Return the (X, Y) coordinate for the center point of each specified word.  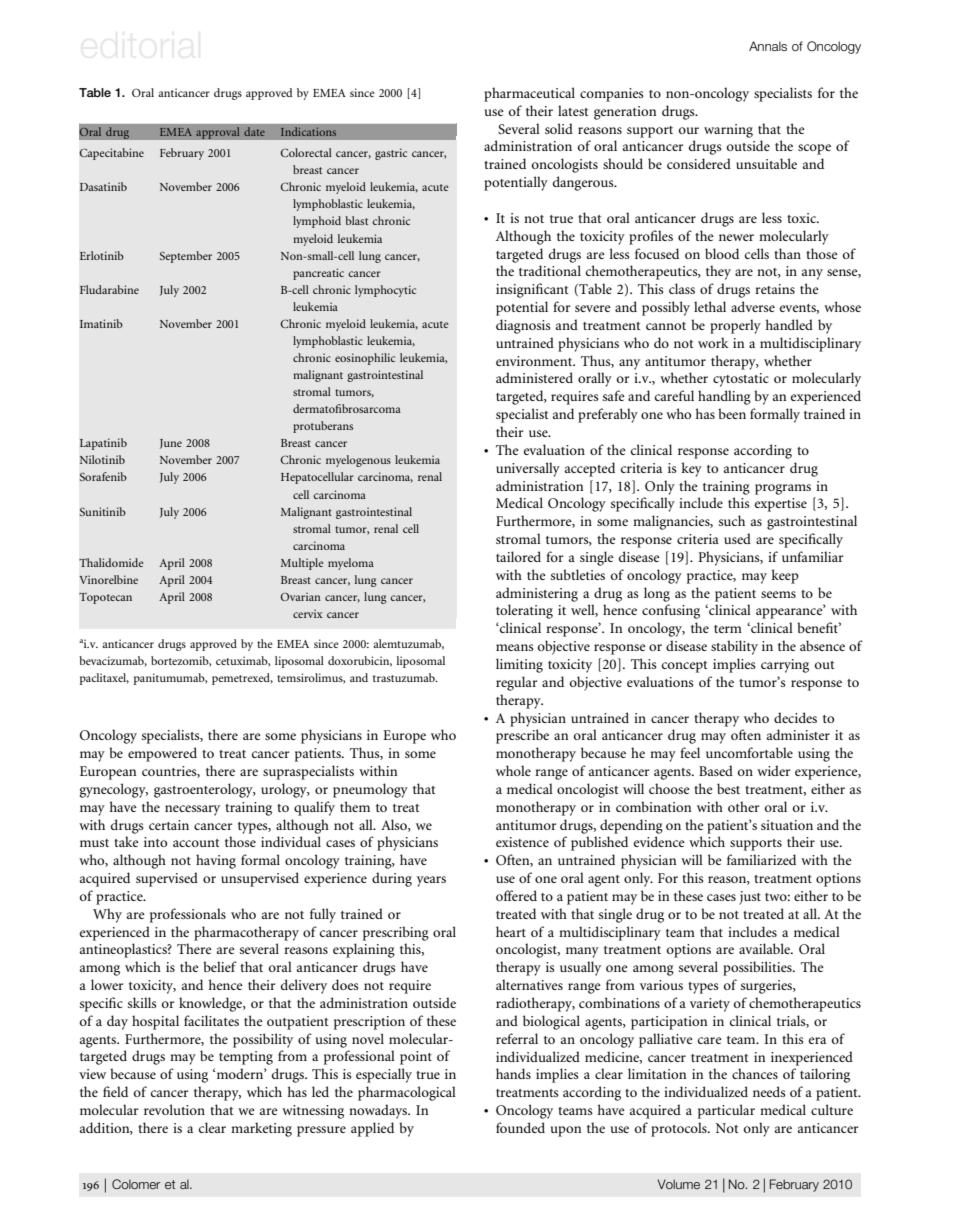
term (728, 629)
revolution (174, 1109)
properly (735, 326)
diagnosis (523, 326)
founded (520, 1127)
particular (726, 1111)
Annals (768, 46)
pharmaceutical (529, 94)
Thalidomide (111, 562)
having (216, 861)
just (750, 898)
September (186, 257)
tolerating (524, 611)
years (431, 881)
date (254, 132)
